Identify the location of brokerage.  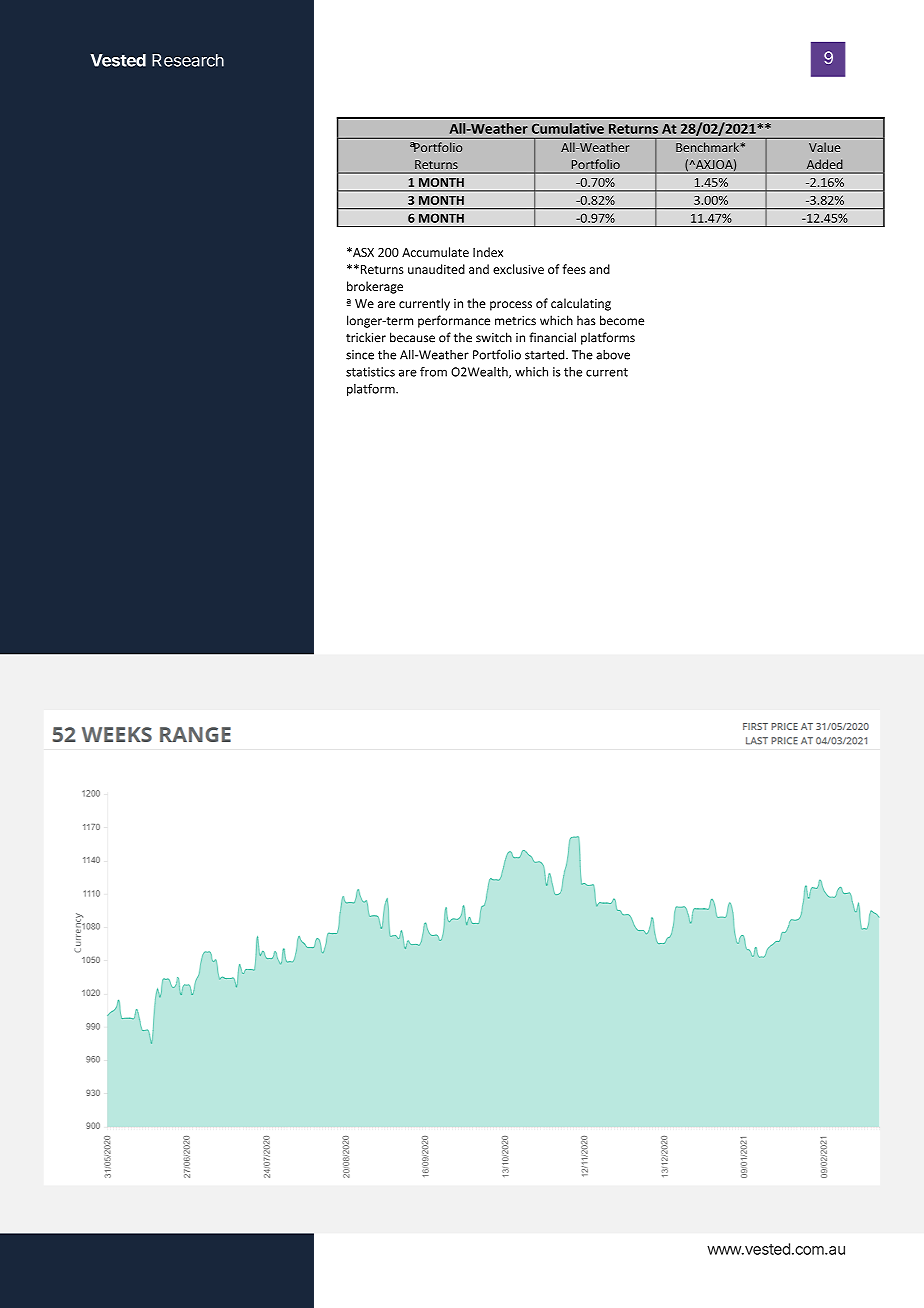
(375, 287).
